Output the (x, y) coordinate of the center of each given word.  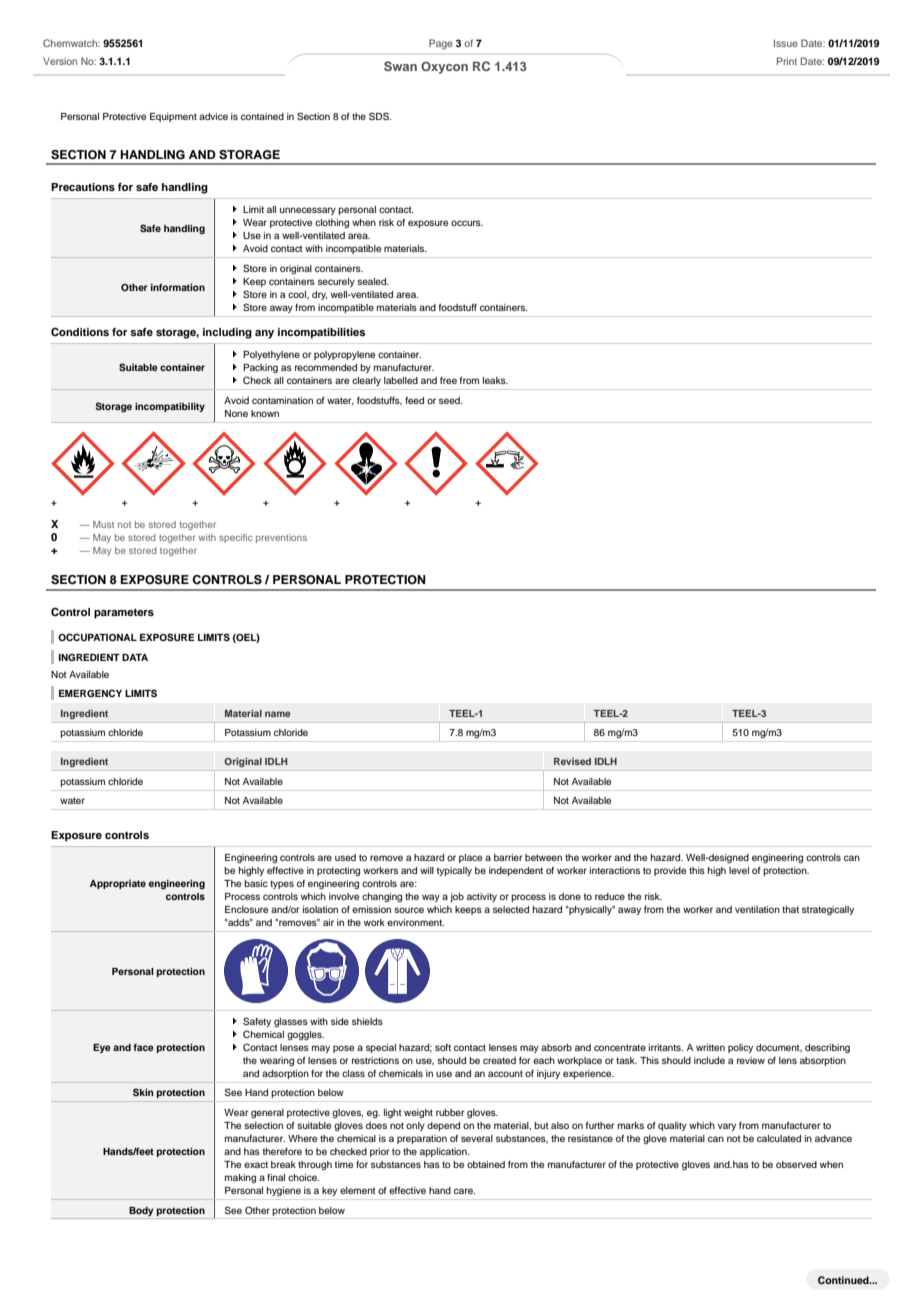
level (739, 870)
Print (787, 61)
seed (450, 400)
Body (141, 1211)
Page (441, 44)
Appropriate (118, 884)
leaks (495, 380)
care (464, 1191)
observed (796, 1164)
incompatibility (170, 407)
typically (454, 871)
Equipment (173, 117)
